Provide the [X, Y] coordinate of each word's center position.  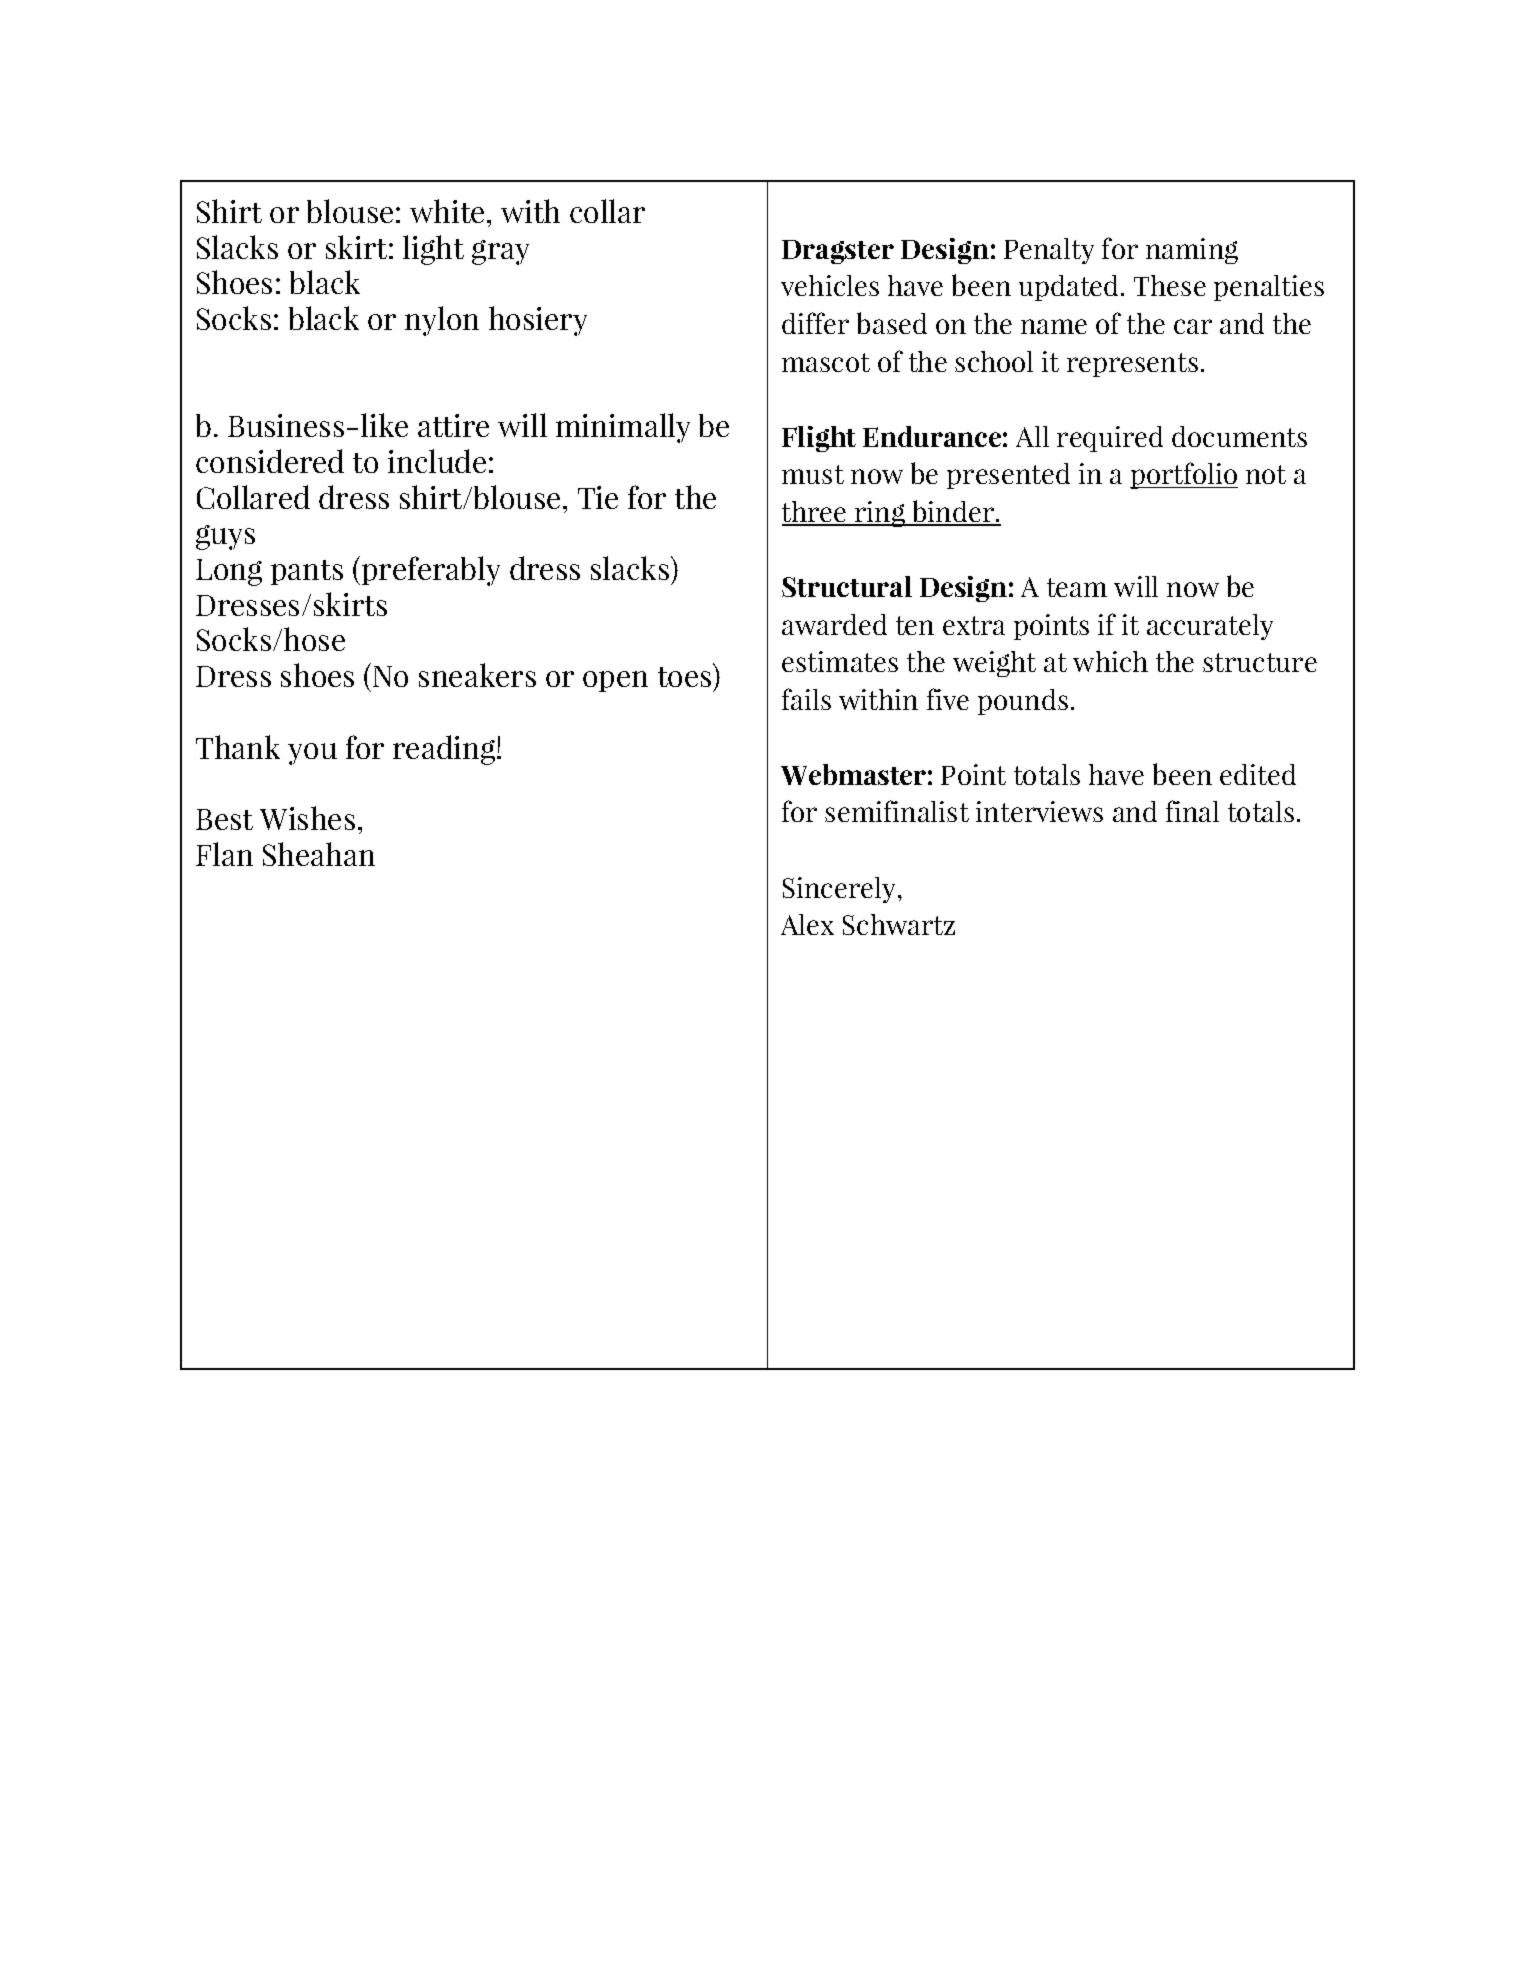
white [447, 211]
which [1110, 661]
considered [270, 461]
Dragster [838, 252]
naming [1192, 251]
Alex [807, 924]
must [813, 474]
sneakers [477, 675]
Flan [224, 854]
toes [686, 675]
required [1110, 439]
